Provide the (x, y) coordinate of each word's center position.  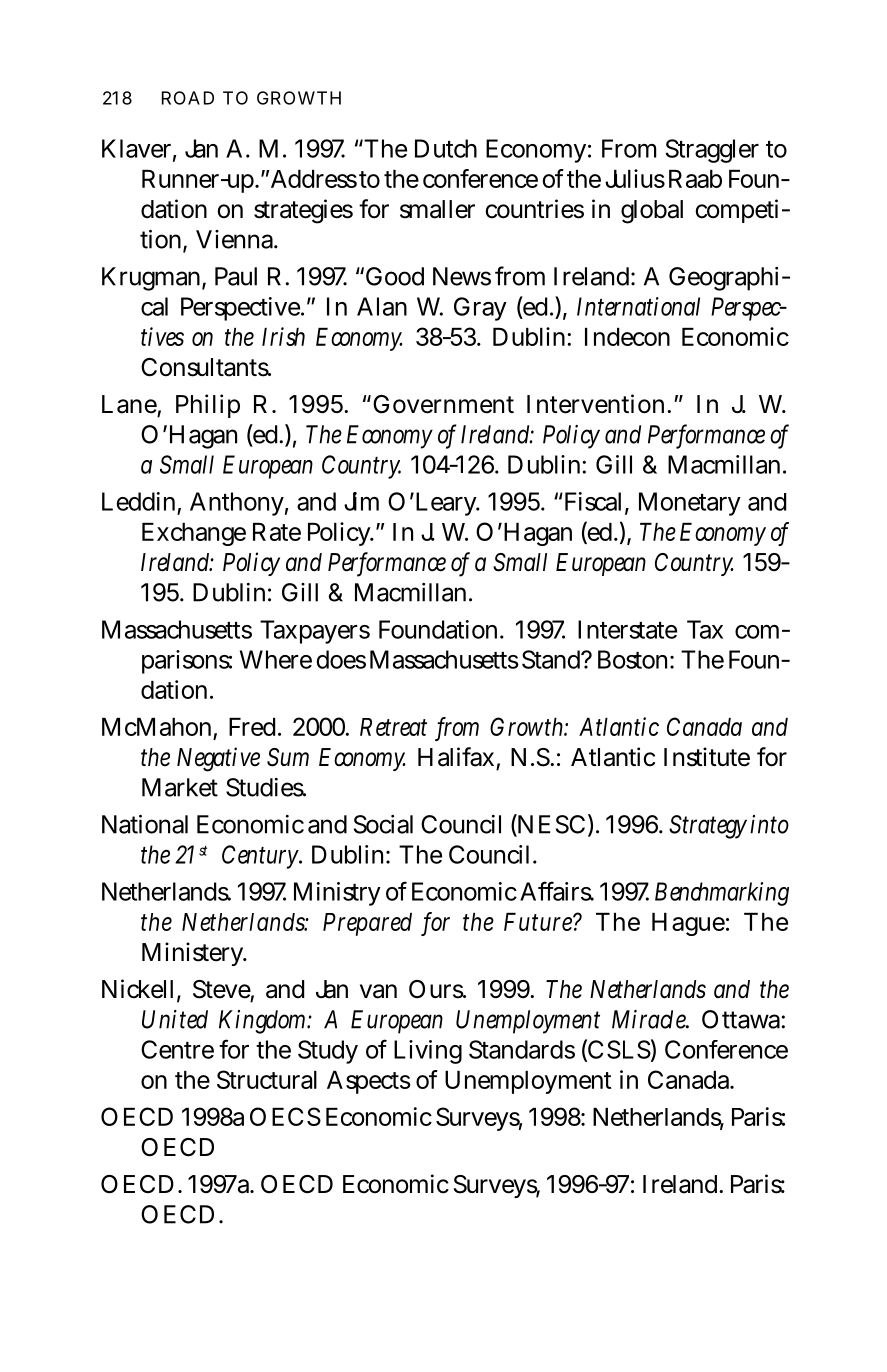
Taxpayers (315, 632)
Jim (361, 501)
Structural (267, 1079)
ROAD (188, 98)
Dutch (446, 148)
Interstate (627, 629)
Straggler (712, 151)
